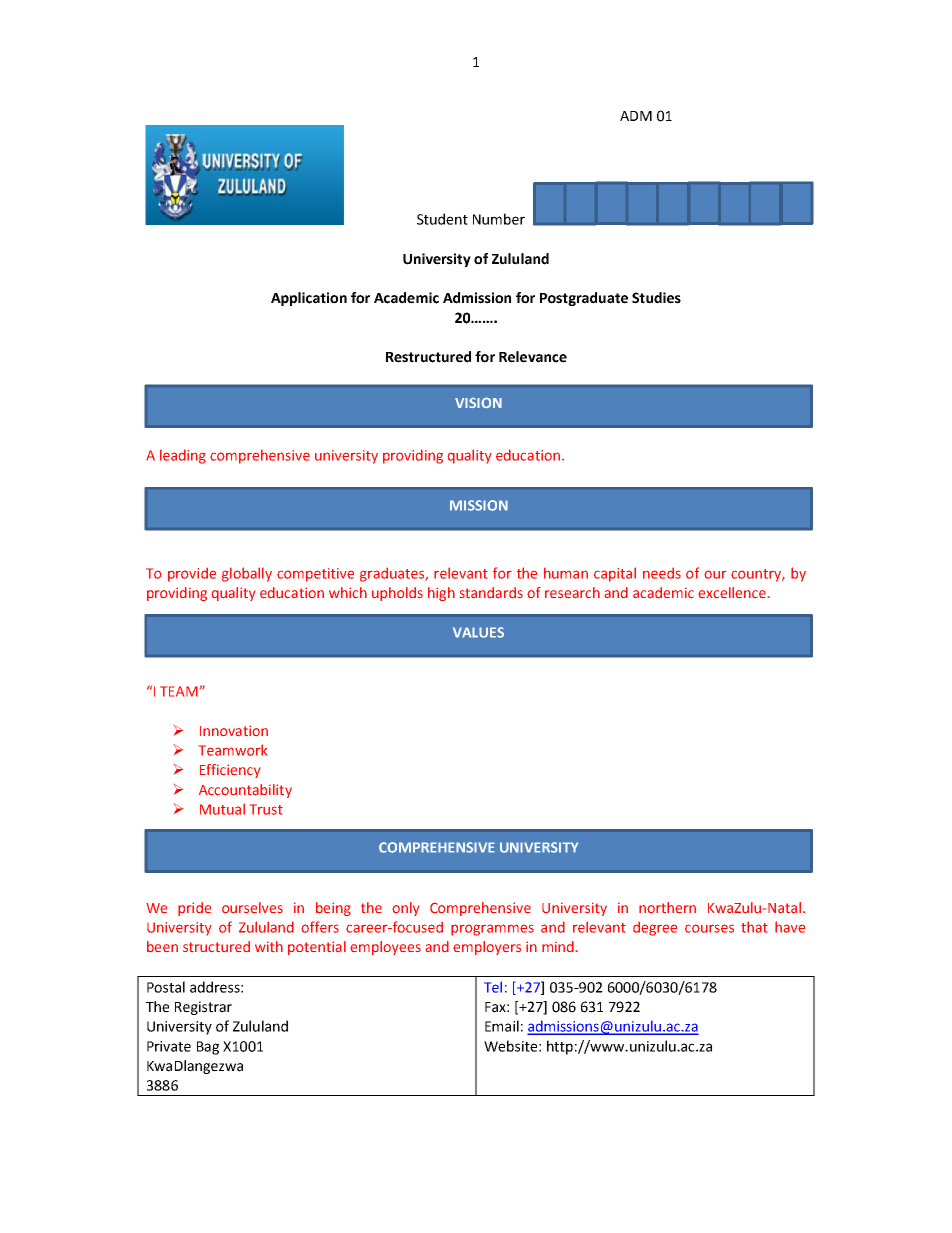  Describe the element at coordinates (732, 592) in the screenshot. I see `excellence` at that location.
